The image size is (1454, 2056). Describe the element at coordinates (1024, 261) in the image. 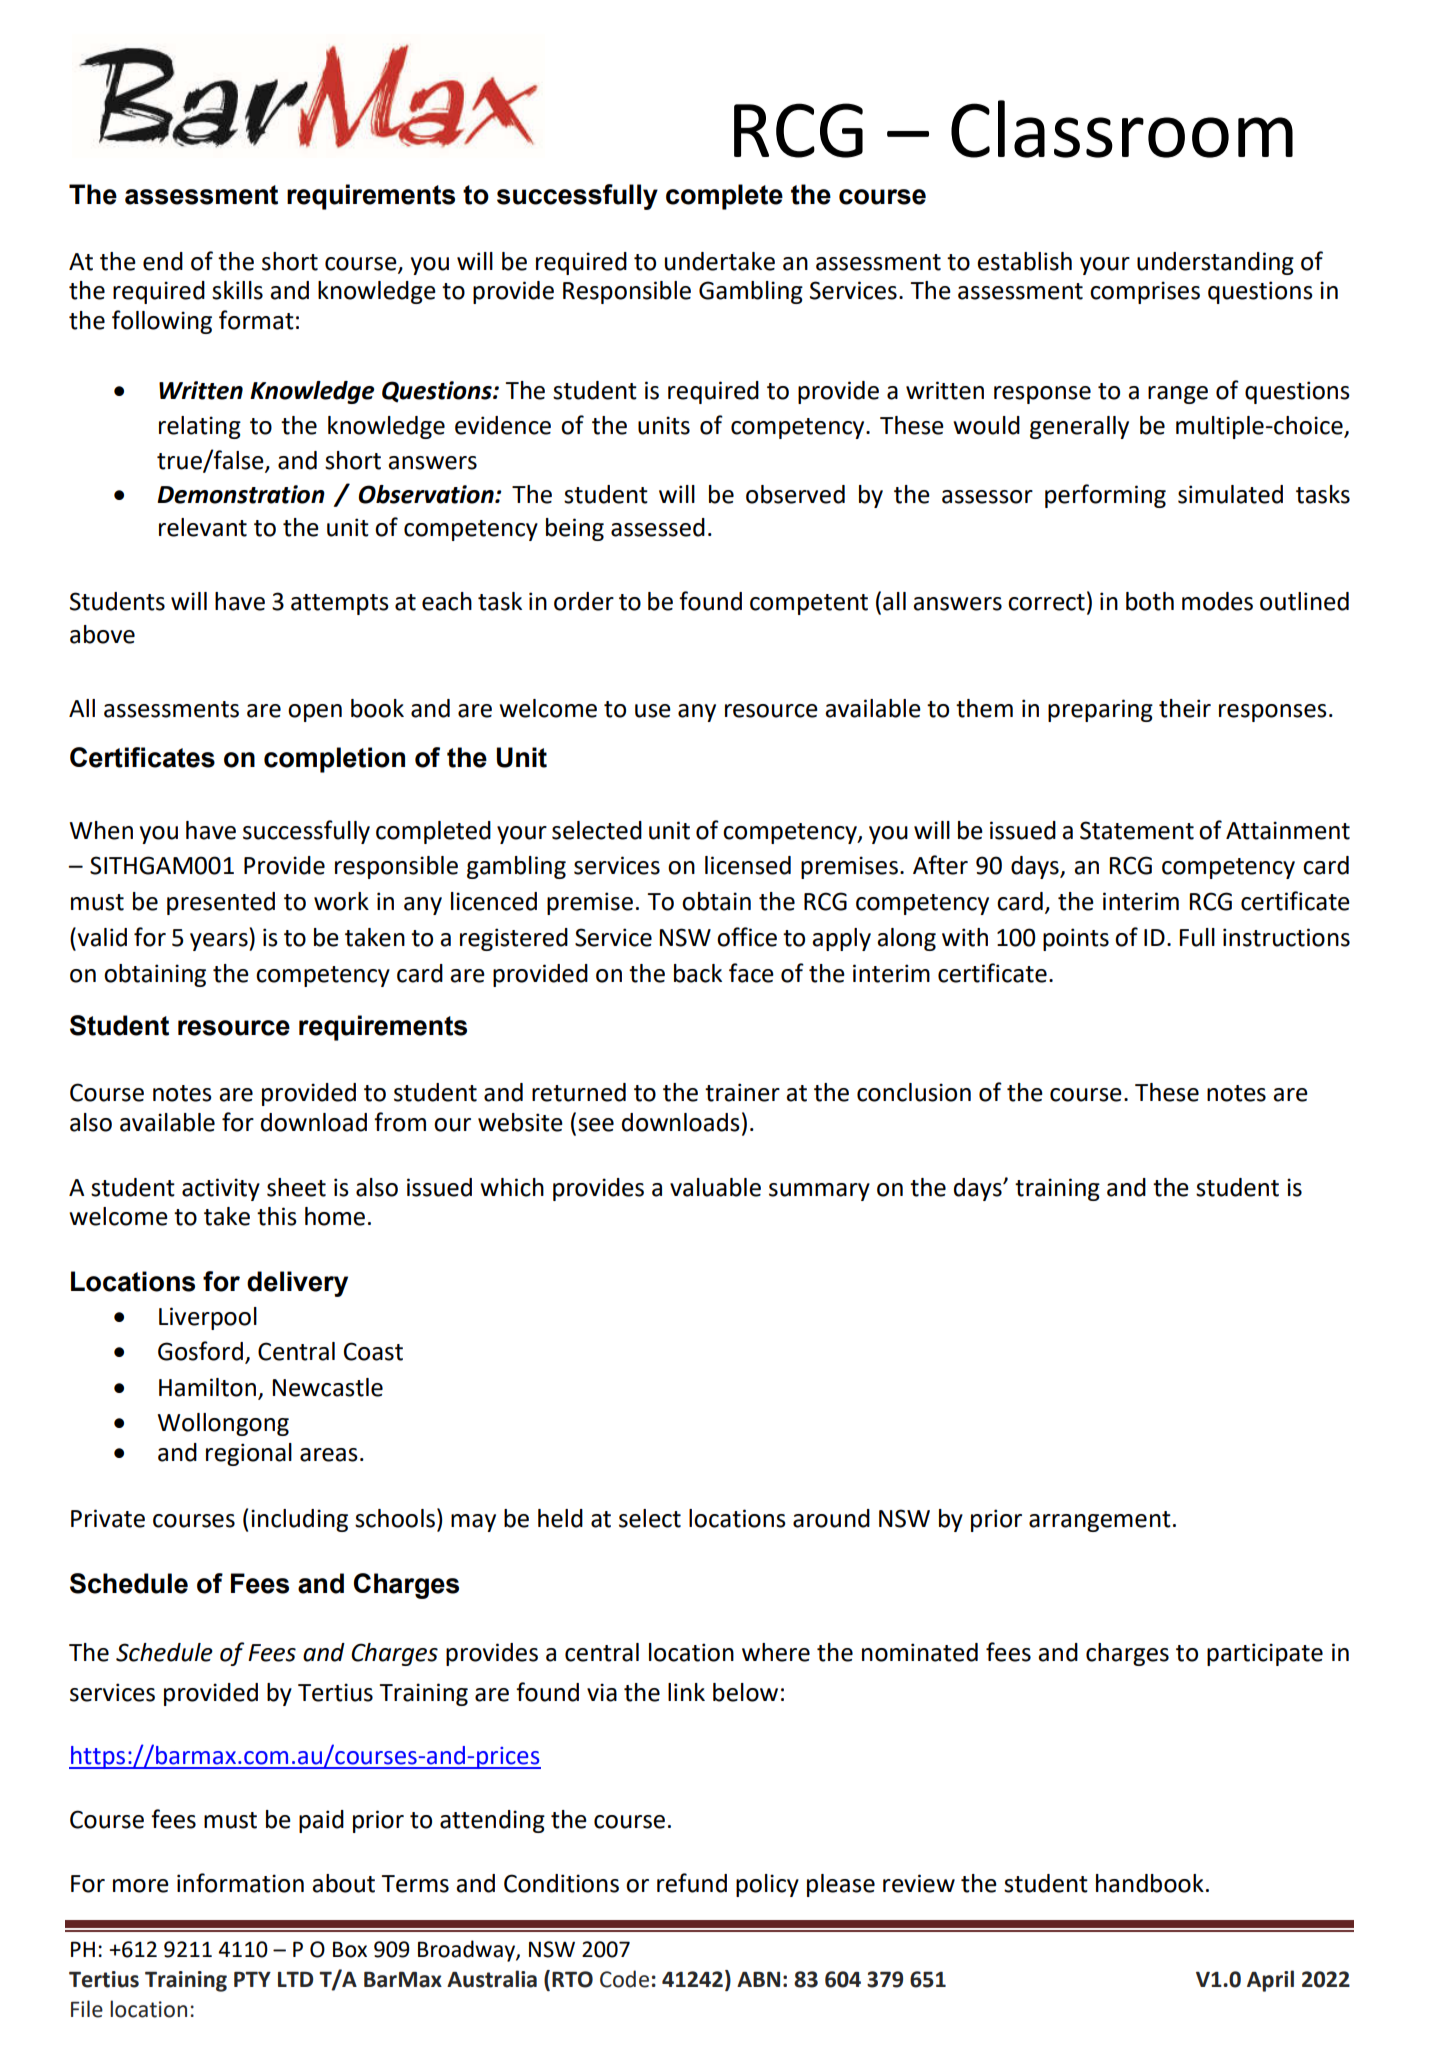

I see `establish` at that location.
